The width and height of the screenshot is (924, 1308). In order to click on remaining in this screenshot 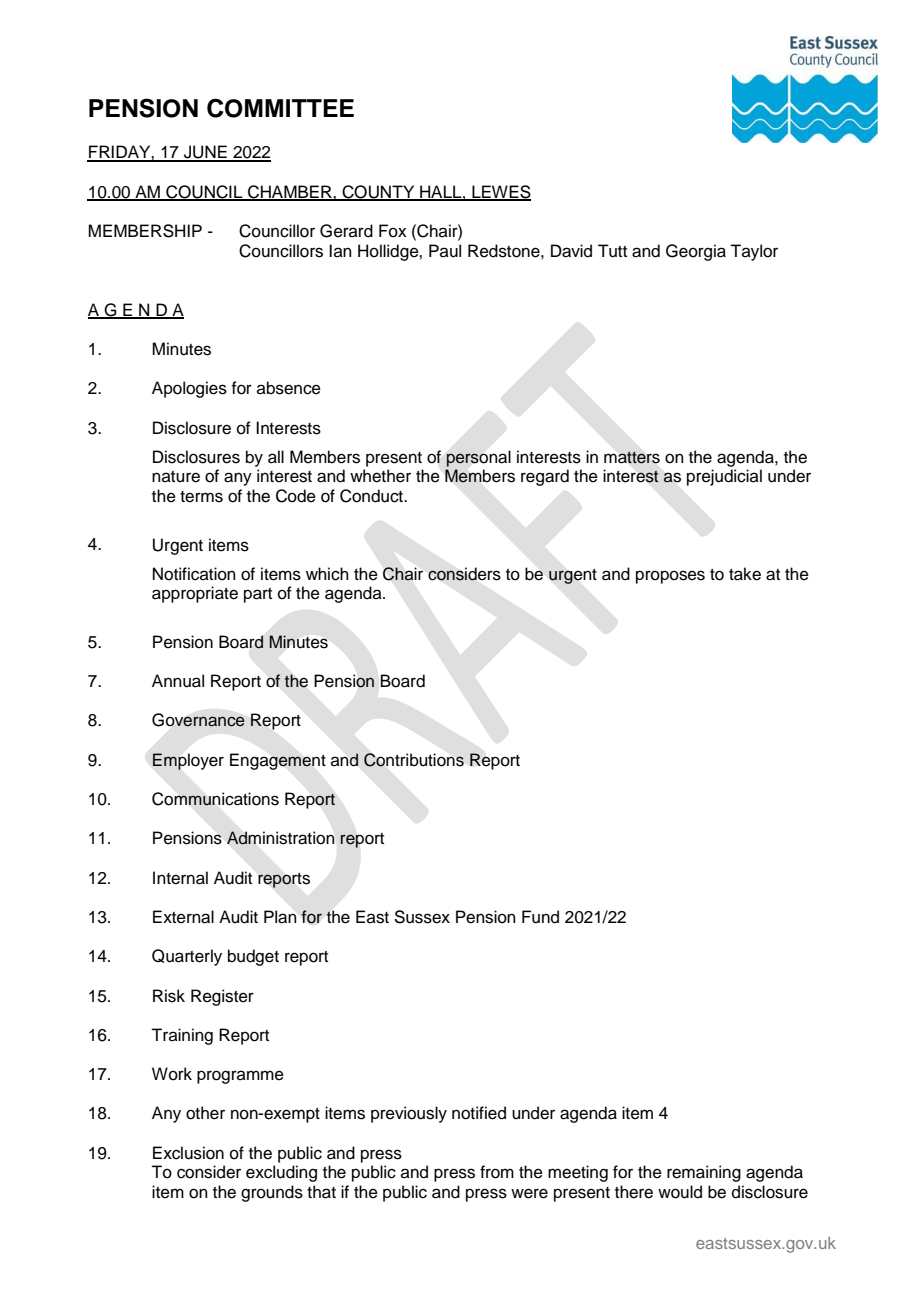, I will do `click(704, 1173)`.
